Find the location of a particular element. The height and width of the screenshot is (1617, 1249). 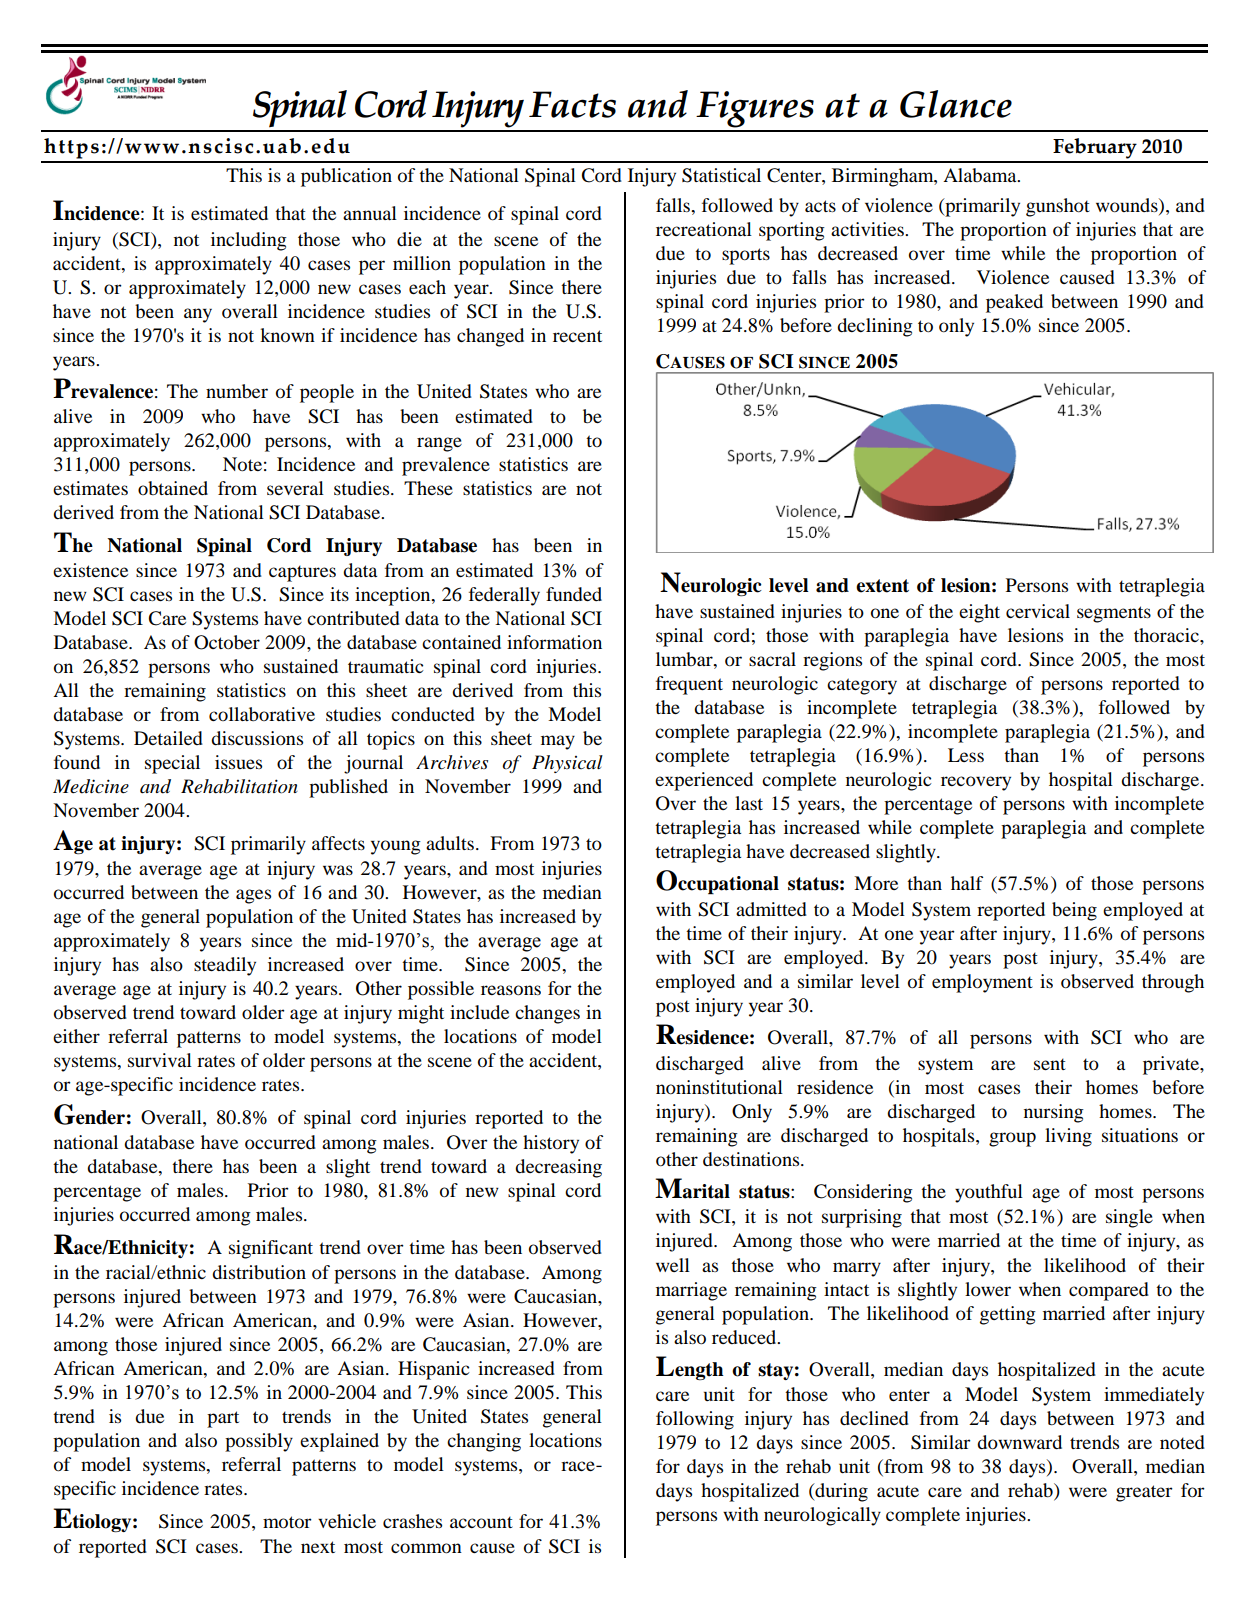

group is located at coordinates (1012, 1139).
